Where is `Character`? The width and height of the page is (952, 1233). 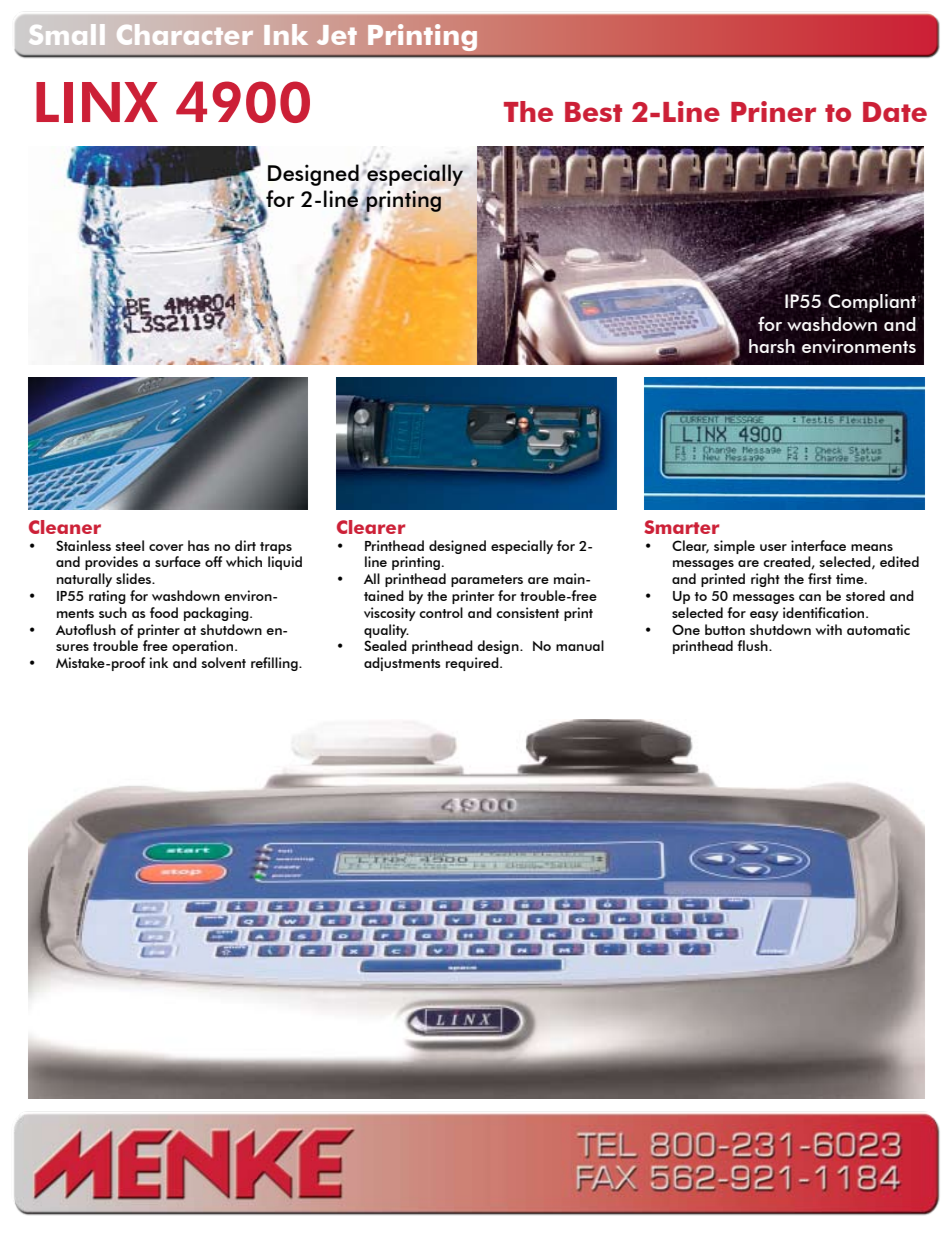
Character is located at coordinates (185, 34).
